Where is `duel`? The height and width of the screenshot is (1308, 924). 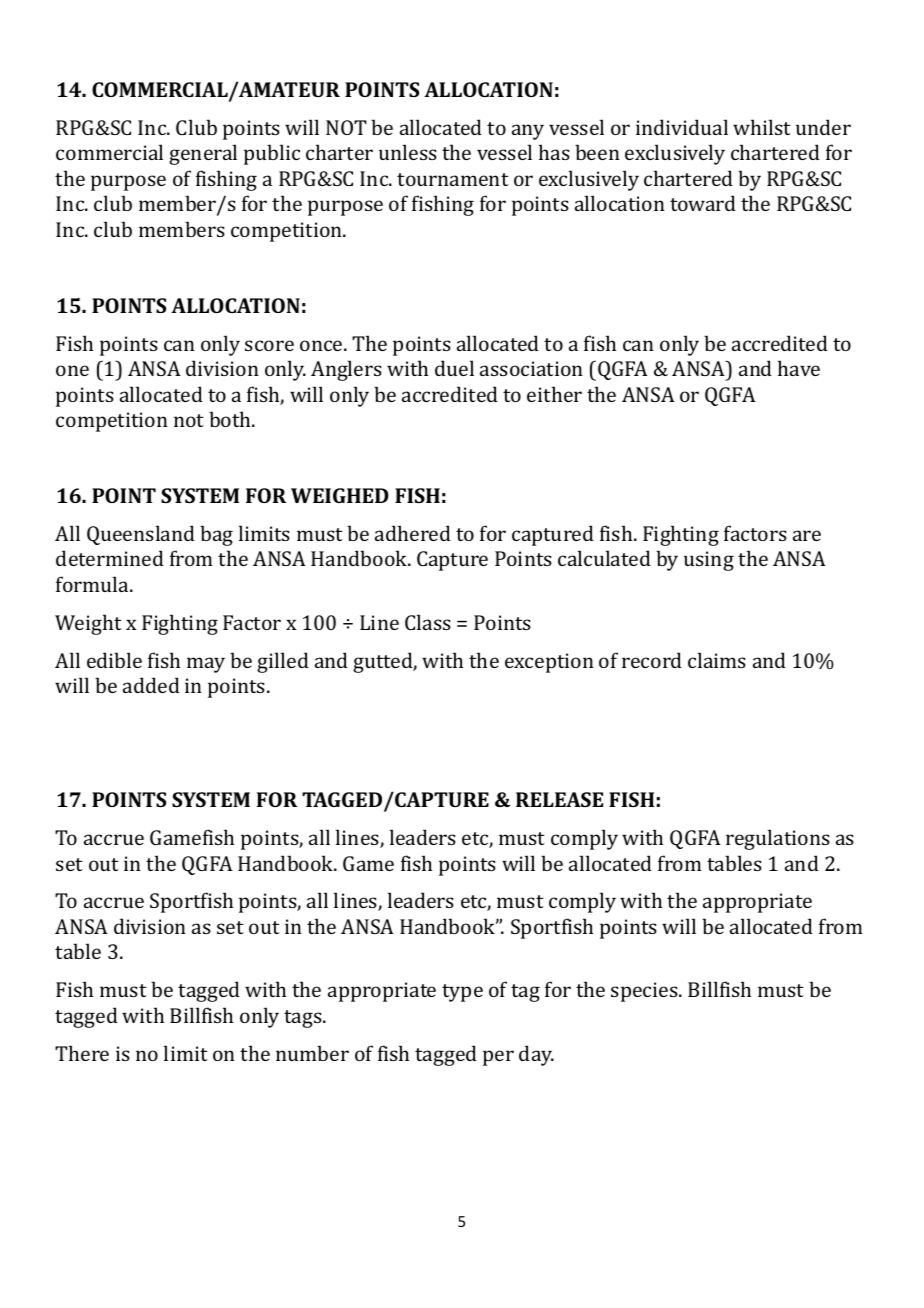
duel is located at coordinates (454, 368).
